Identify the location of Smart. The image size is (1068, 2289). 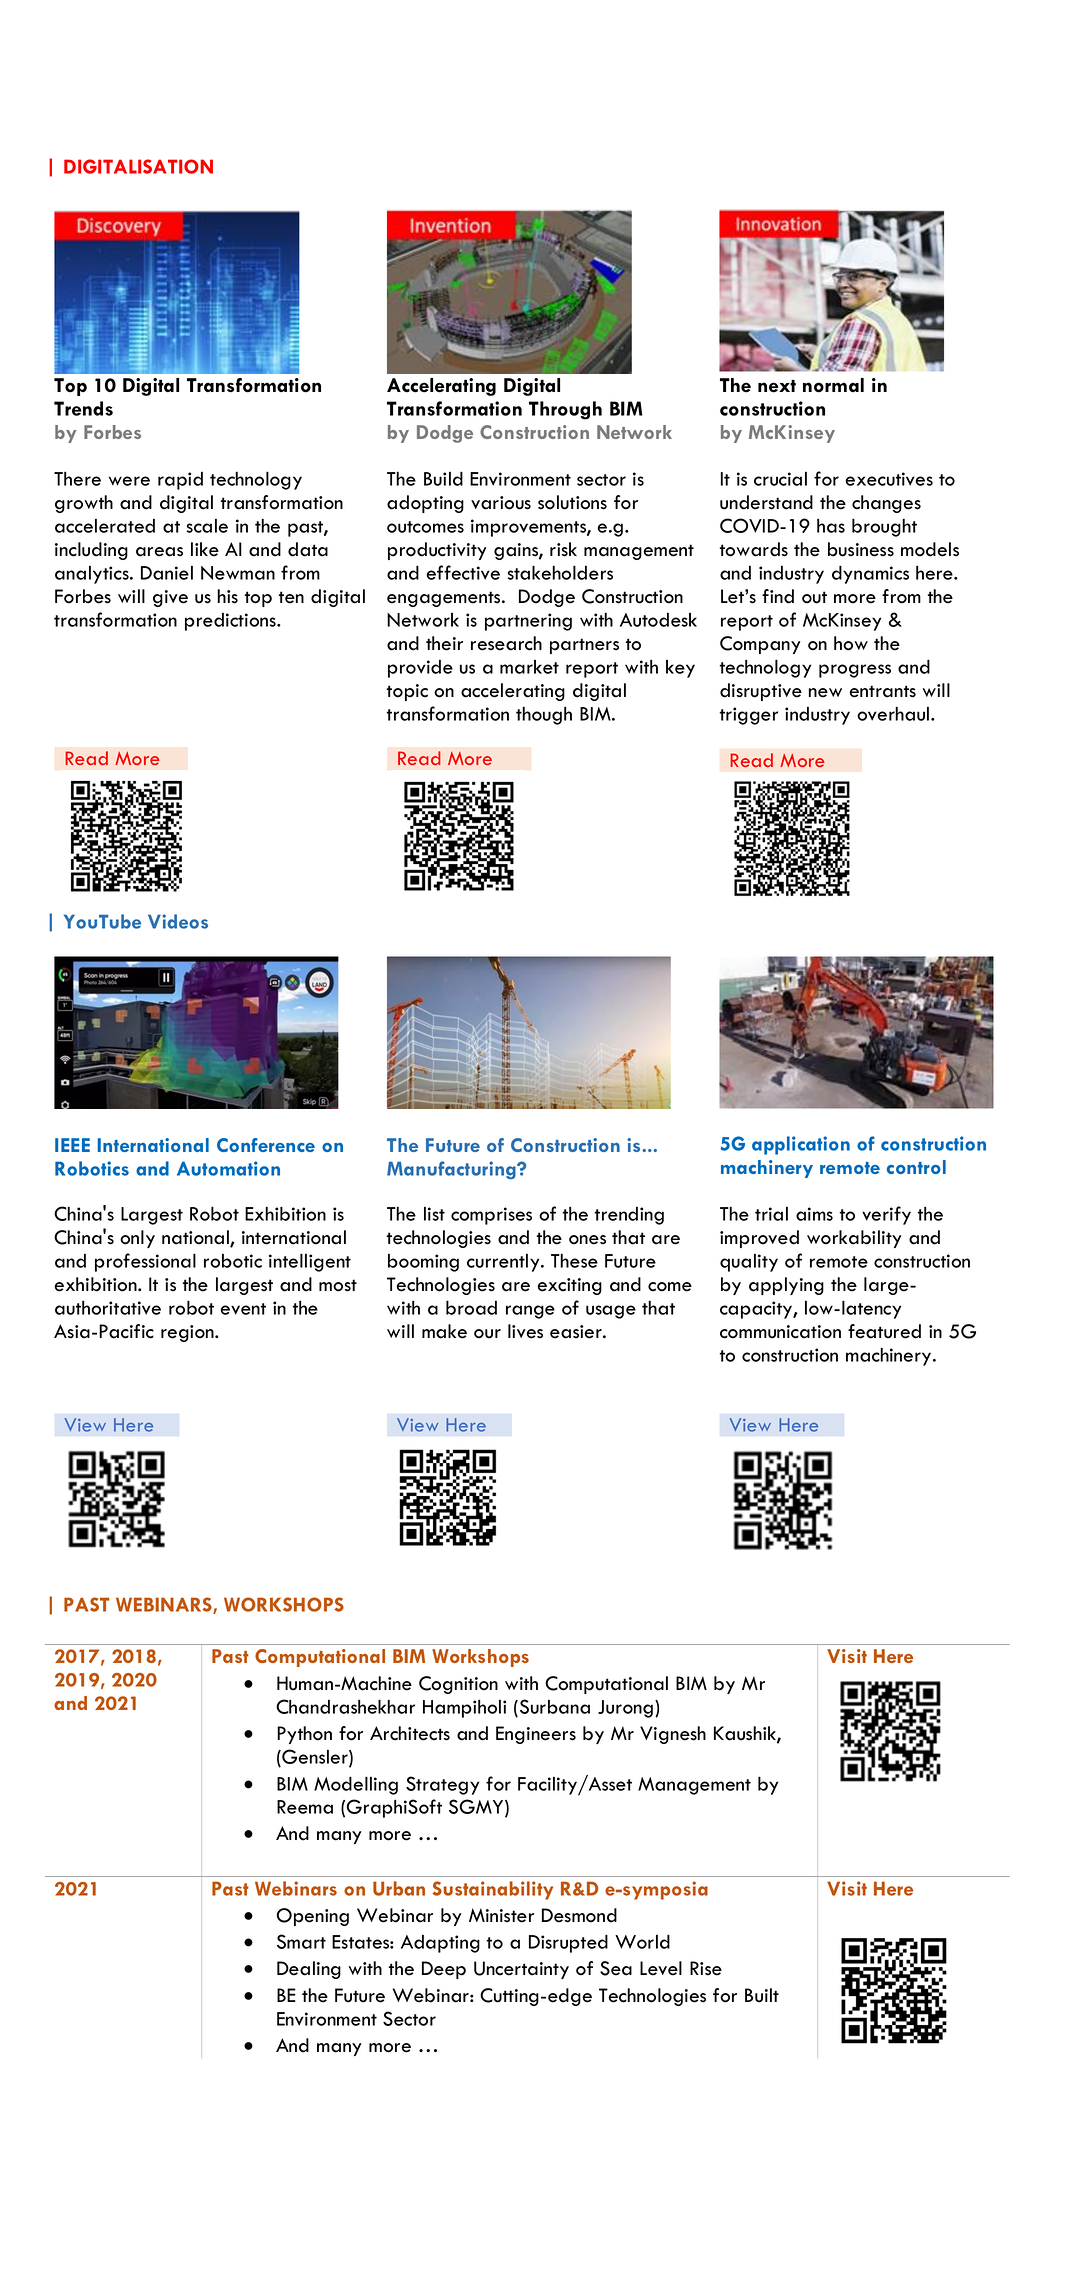
(301, 1941).
